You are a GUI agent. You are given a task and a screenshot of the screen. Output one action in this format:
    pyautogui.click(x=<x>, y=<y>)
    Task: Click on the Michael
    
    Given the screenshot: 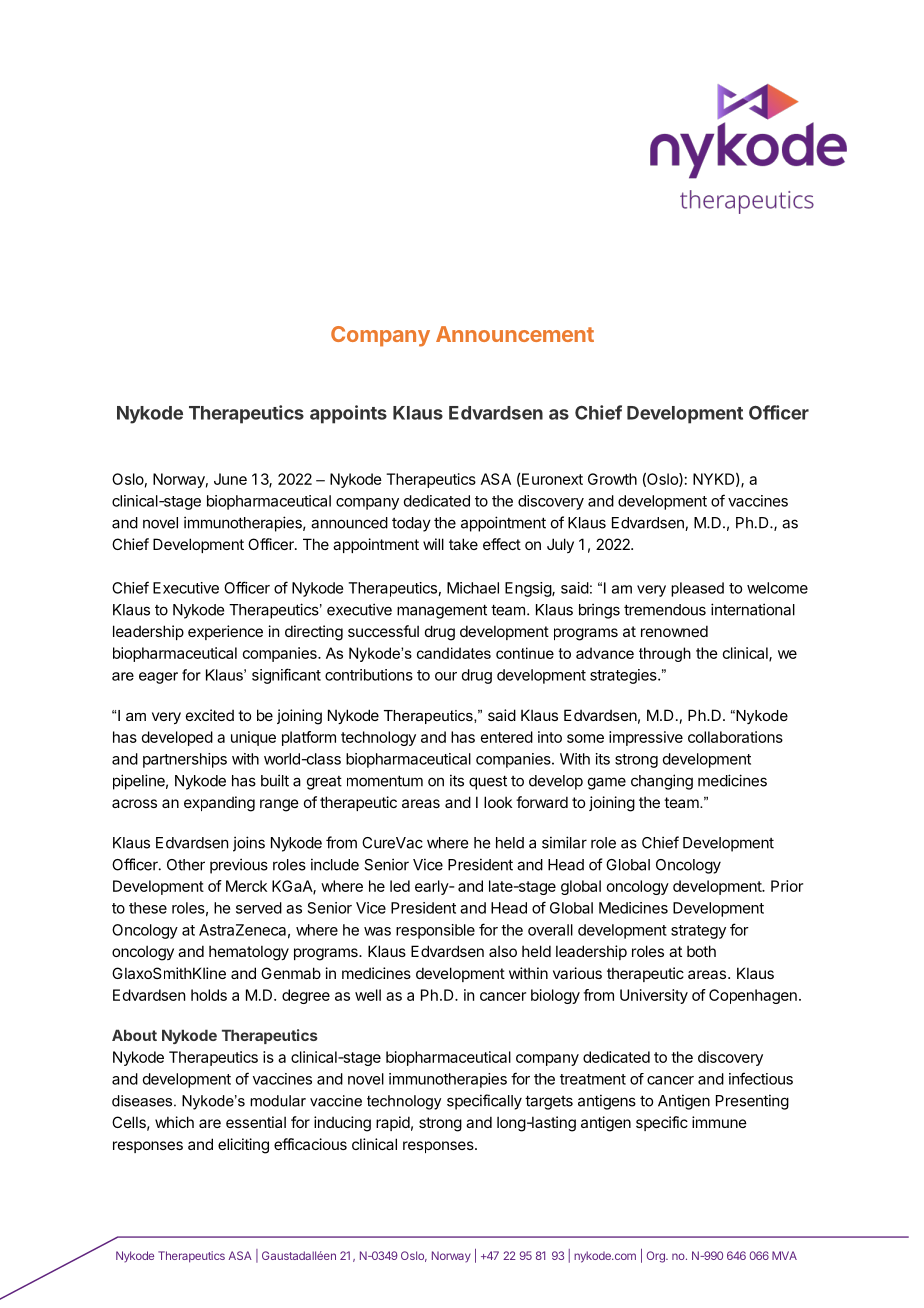 What is the action you would take?
    pyautogui.click(x=473, y=588)
